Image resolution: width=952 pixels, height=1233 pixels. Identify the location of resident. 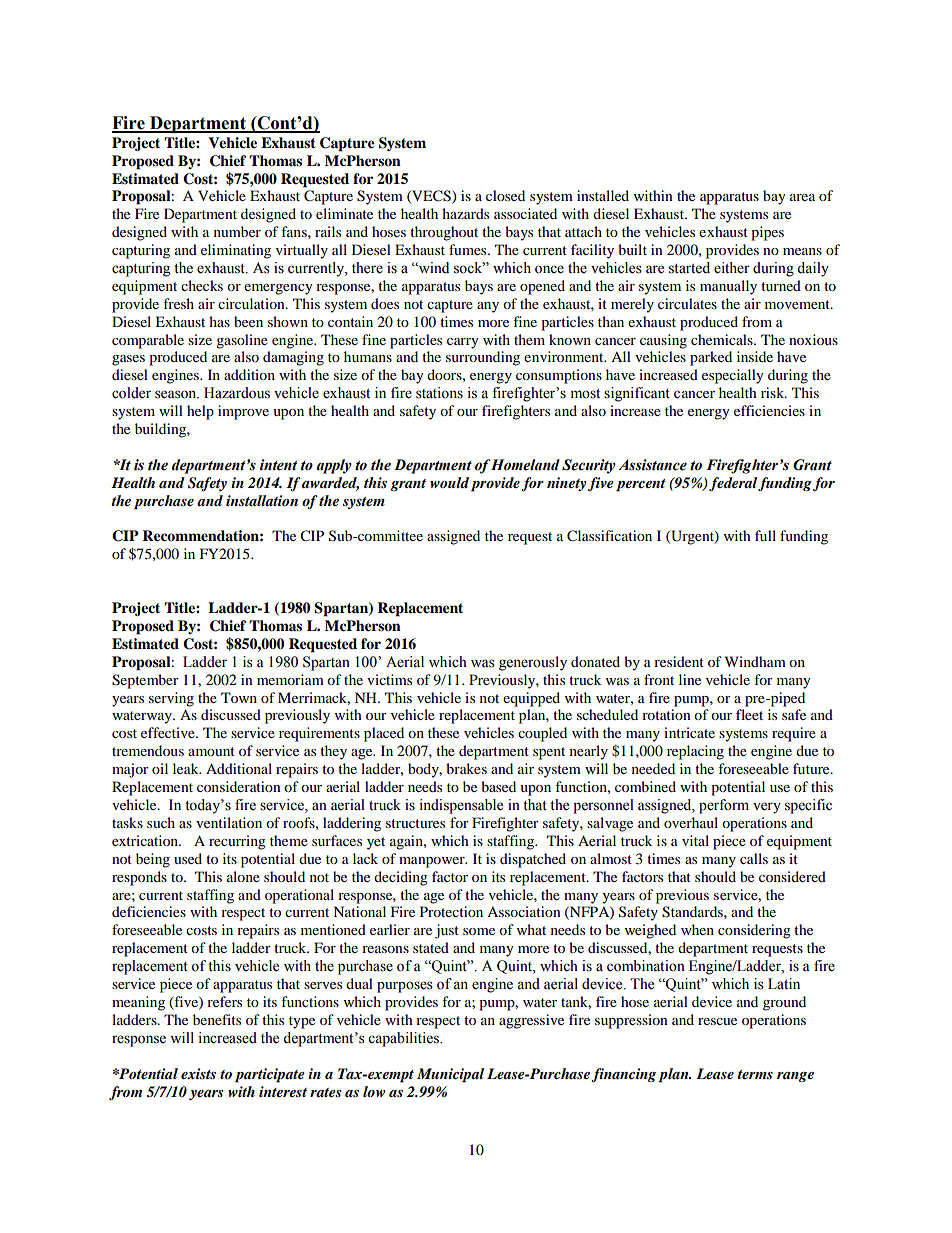
(679, 661).
